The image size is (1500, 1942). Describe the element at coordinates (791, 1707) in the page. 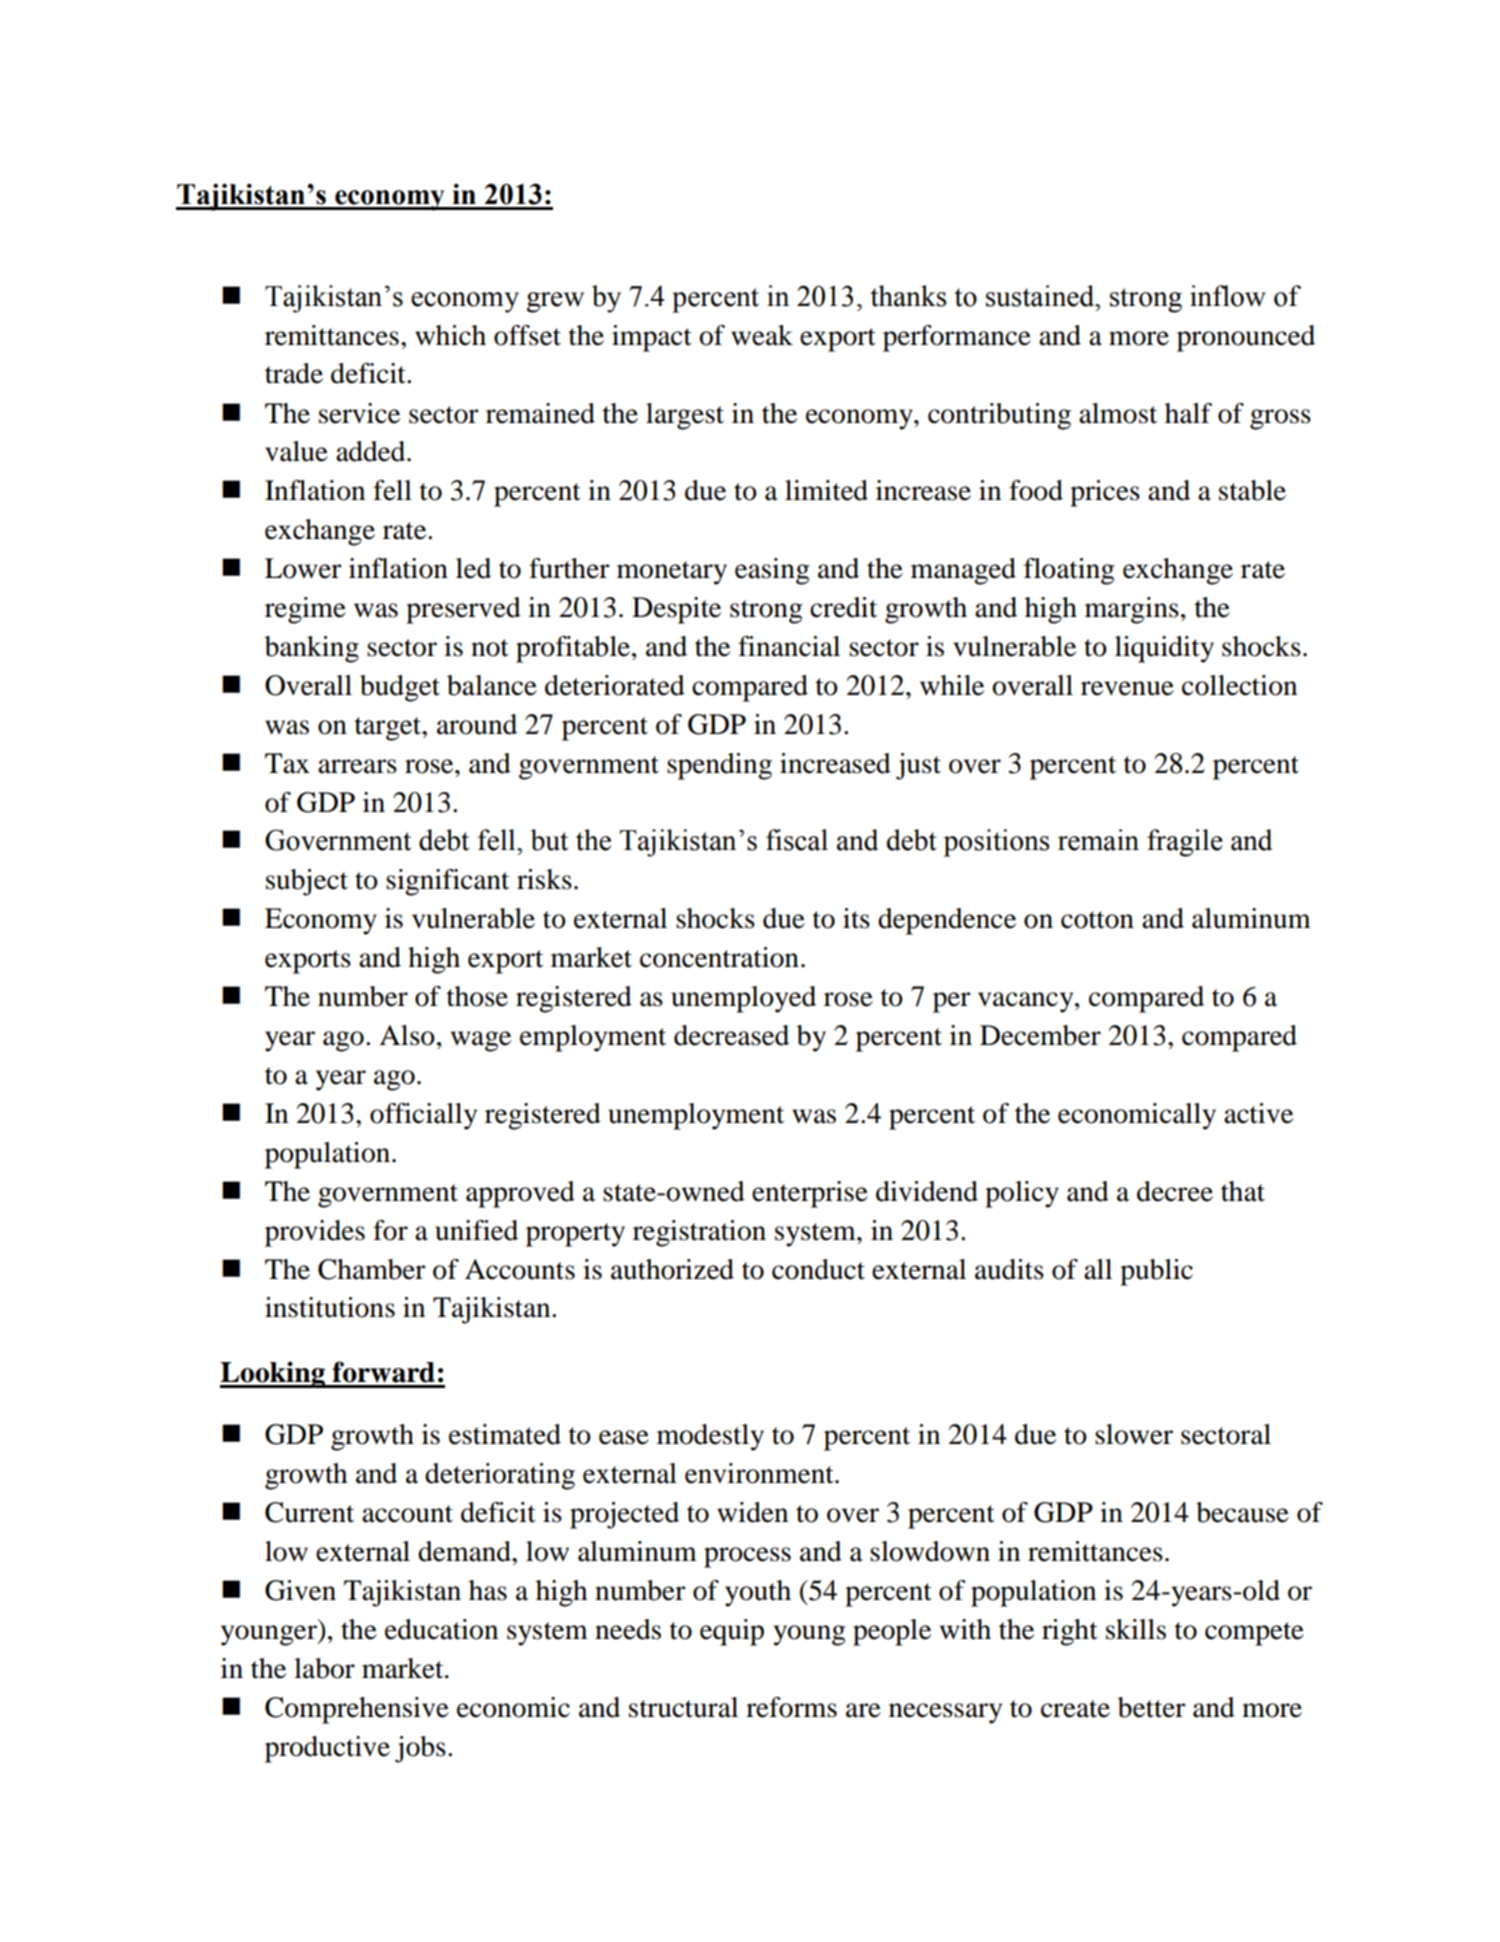

I see `reforms` at that location.
